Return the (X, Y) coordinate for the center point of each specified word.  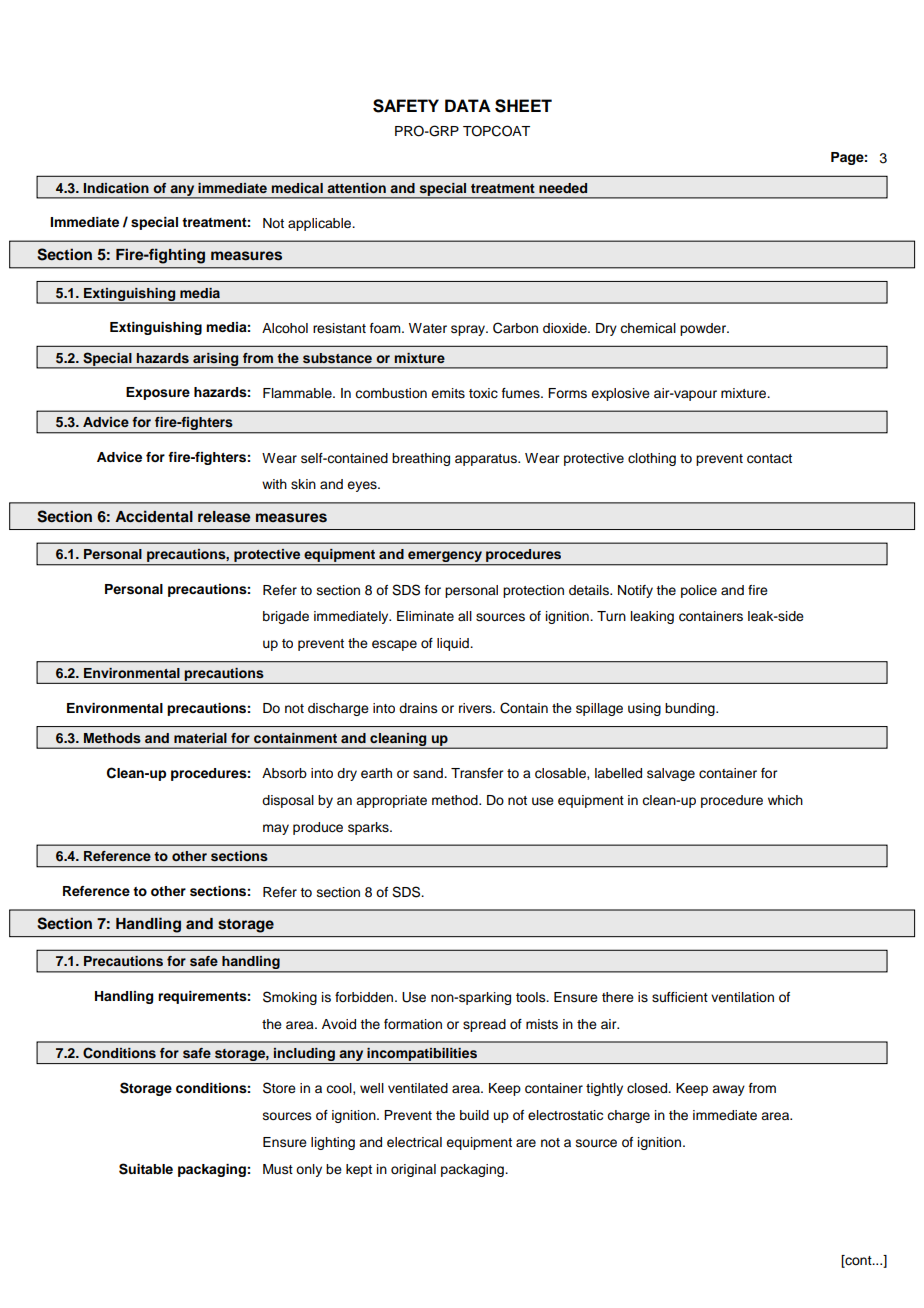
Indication (116, 188)
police (699, 591)
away (728, 1090)
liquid (454, 644)
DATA (468, 105)
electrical (414, 1142)
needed (563, 188)
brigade (286, 617)
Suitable (146, 1169)
